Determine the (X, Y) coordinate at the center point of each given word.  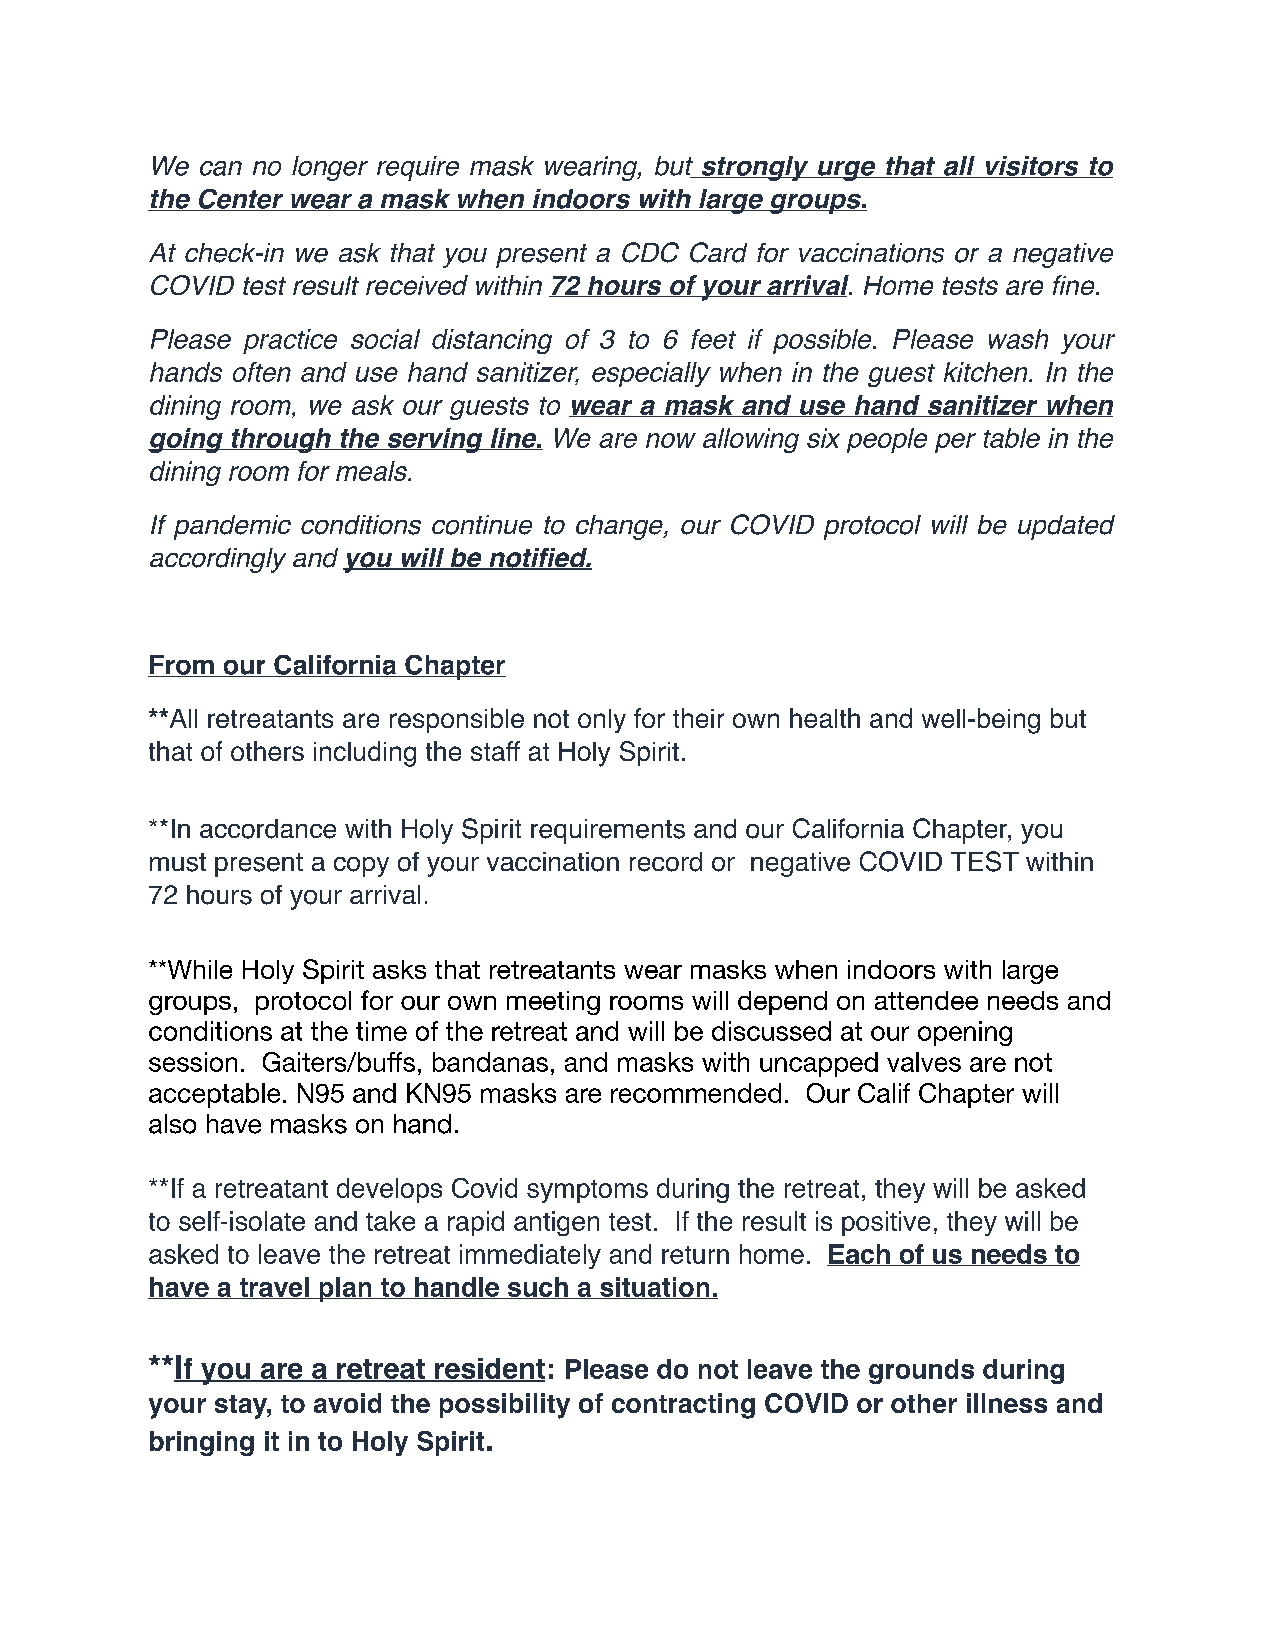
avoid (347, 1403)
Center (241, 200)
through (281, 440)
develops (389, 1190)
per (955, 443)
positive (886, 1223)
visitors (1032, 167)
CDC (650, 252)
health (825, 718)
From (182, 666)
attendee (926, 1000)
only (602, 721)
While (198, 969)
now (671, 440)
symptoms (587, 1191)
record (666, 862)
